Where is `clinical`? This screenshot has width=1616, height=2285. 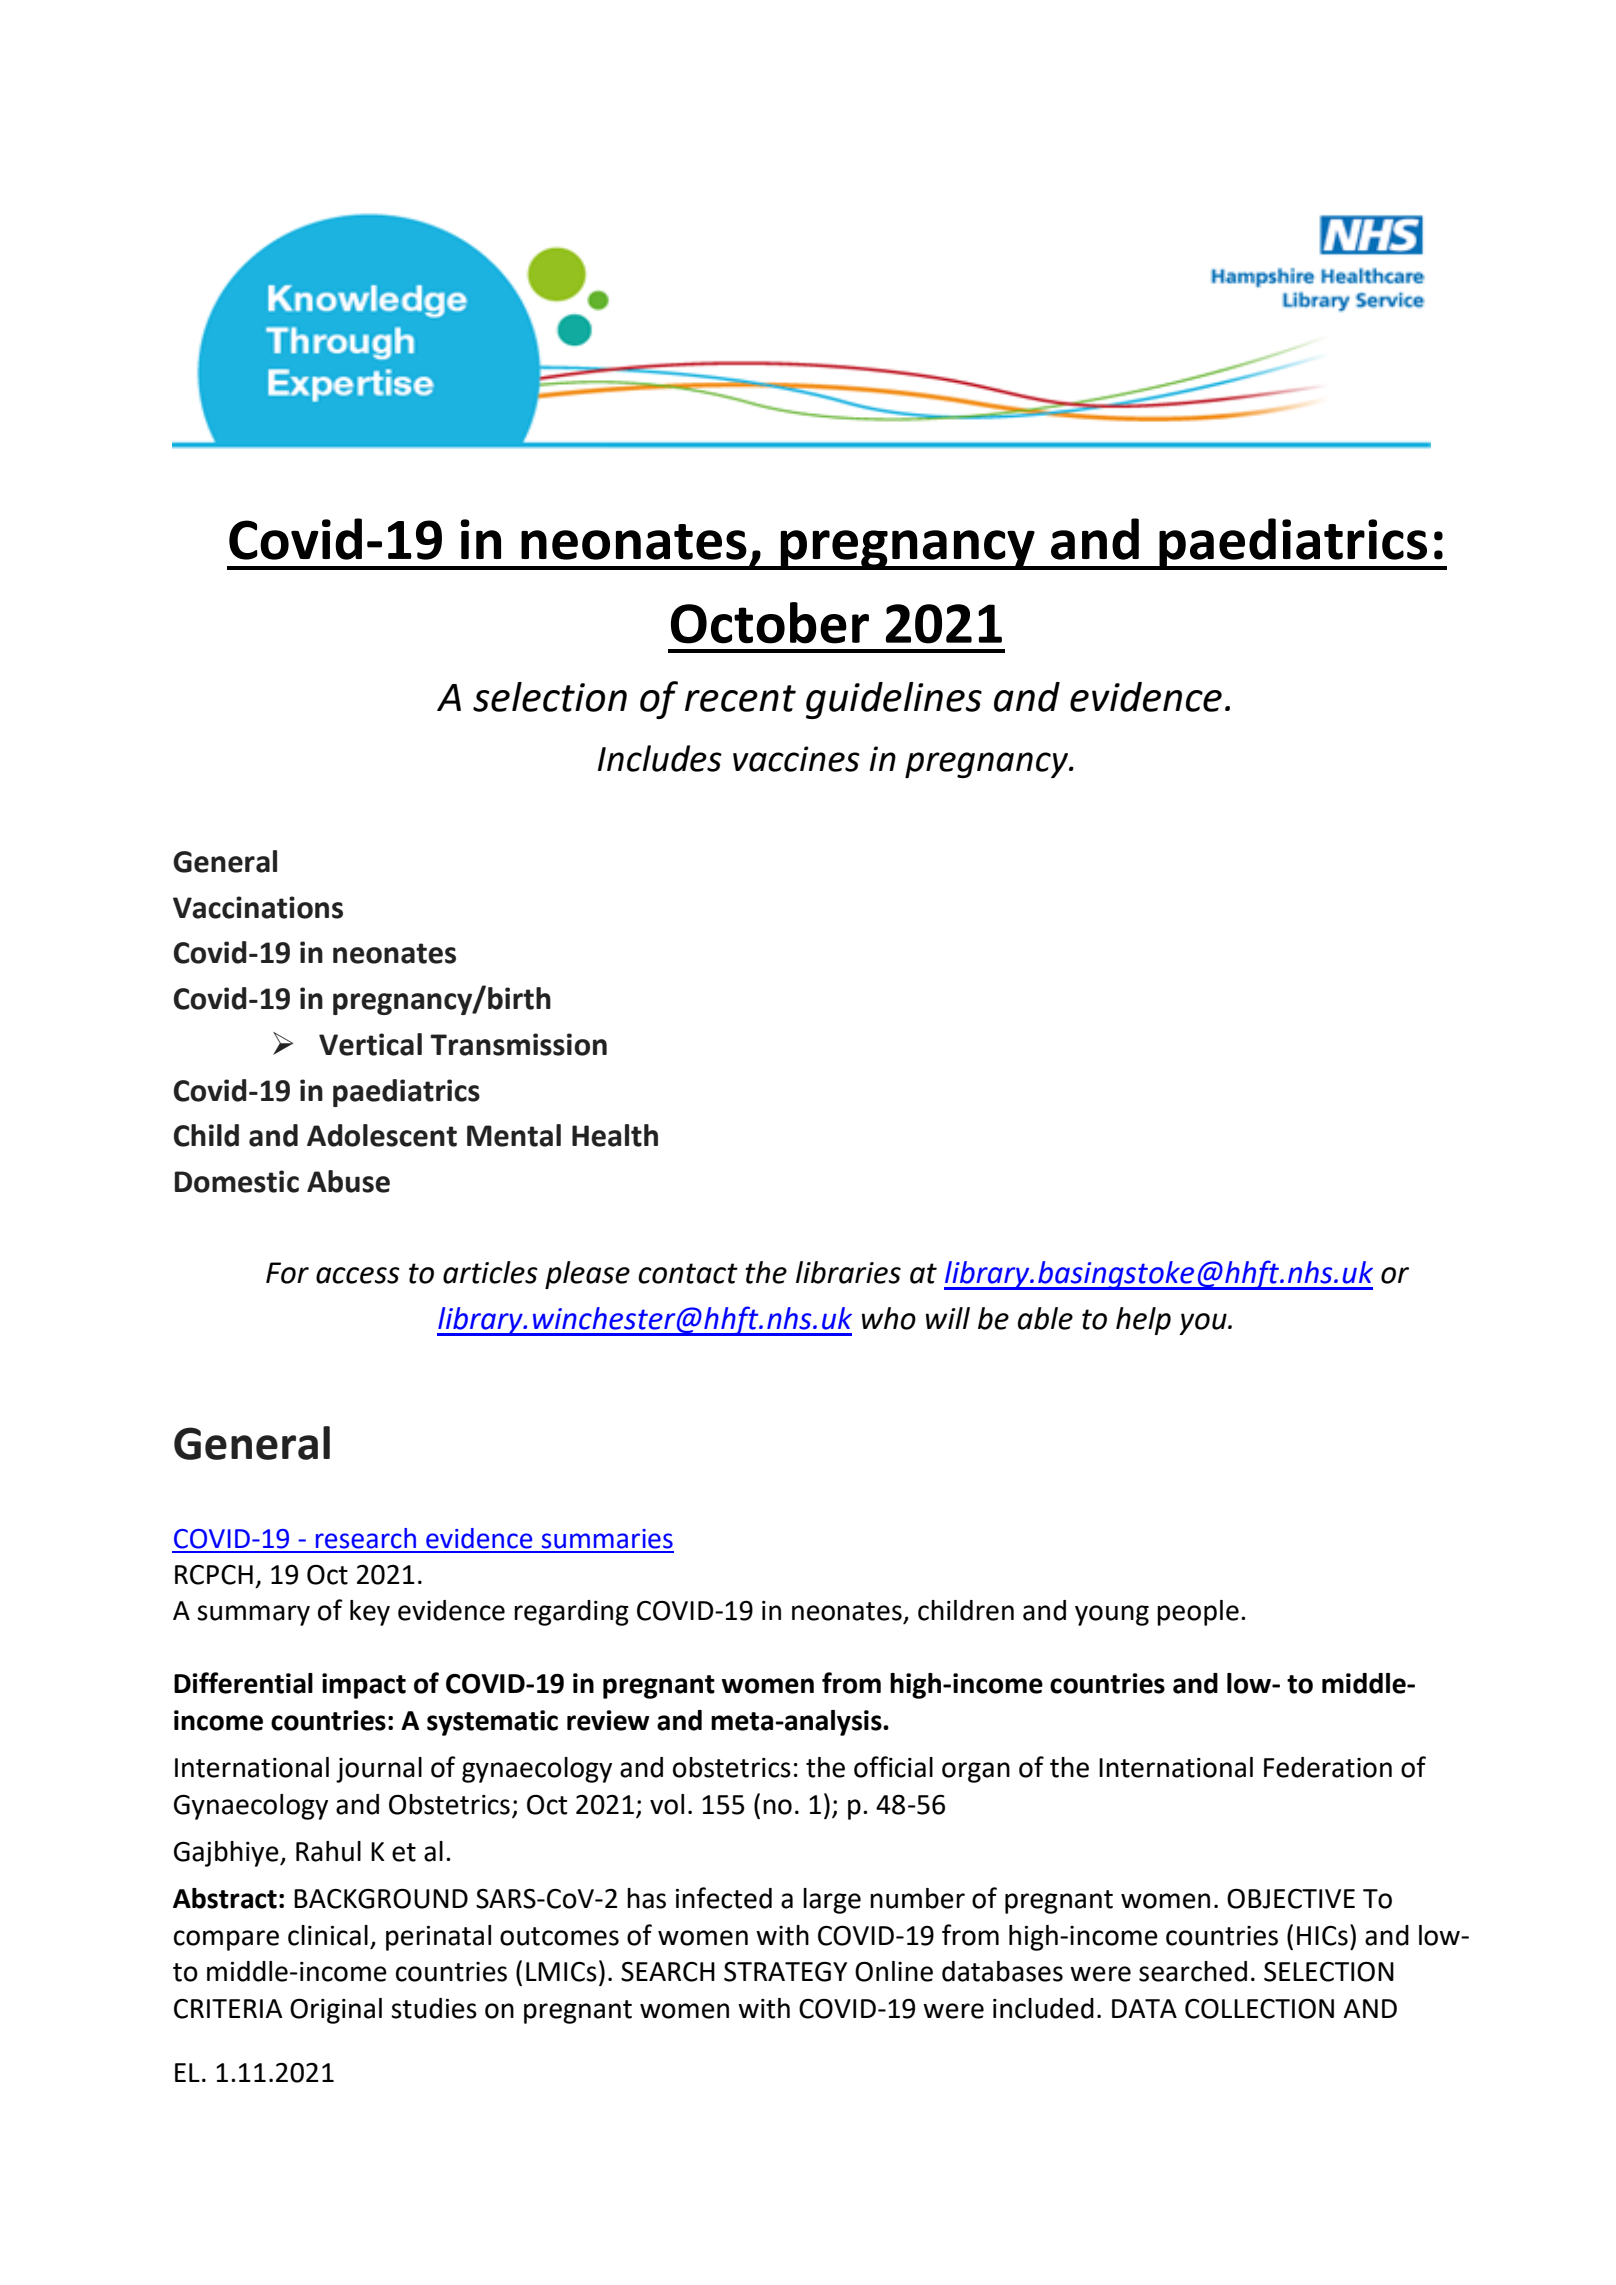
clinical is located at coordinates (328, 1935).
